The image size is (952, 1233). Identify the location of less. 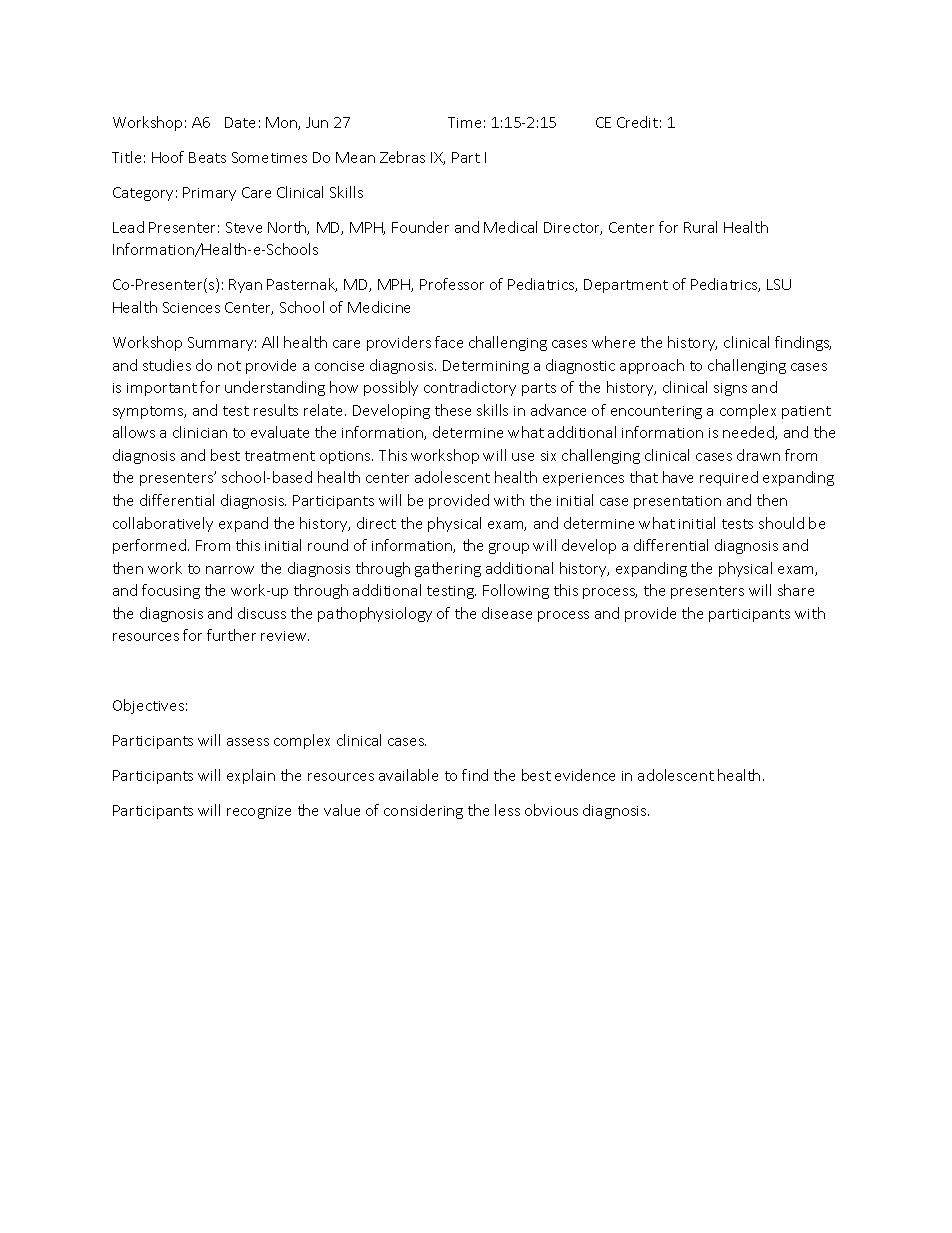
(507, 810).
